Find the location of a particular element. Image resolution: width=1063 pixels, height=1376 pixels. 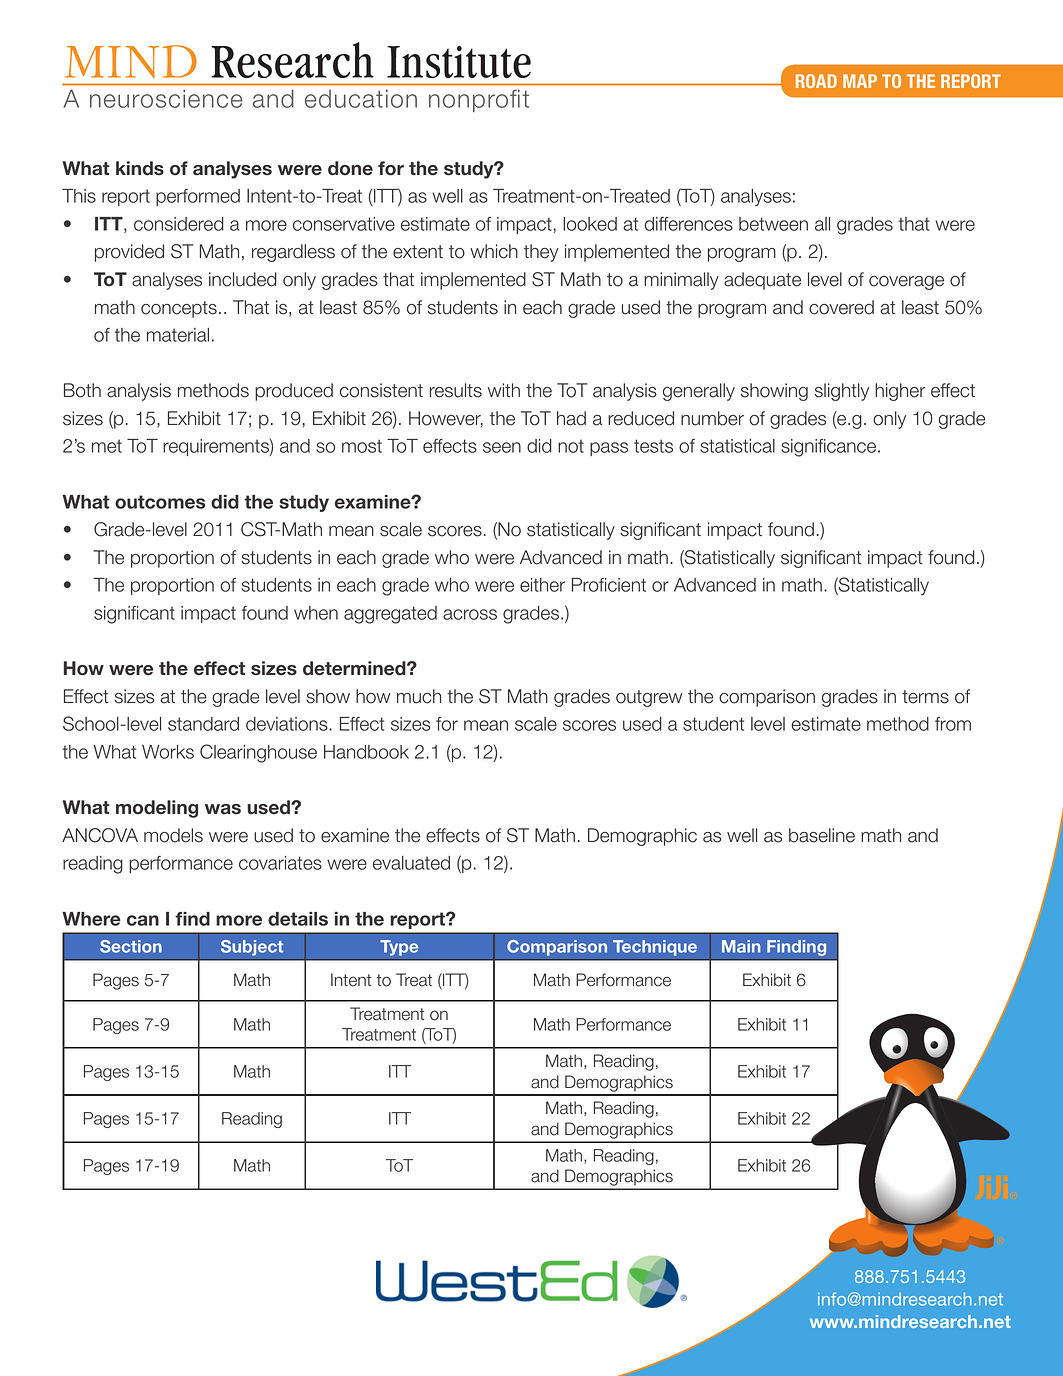

concepts is located at coordinates (179, 309).
